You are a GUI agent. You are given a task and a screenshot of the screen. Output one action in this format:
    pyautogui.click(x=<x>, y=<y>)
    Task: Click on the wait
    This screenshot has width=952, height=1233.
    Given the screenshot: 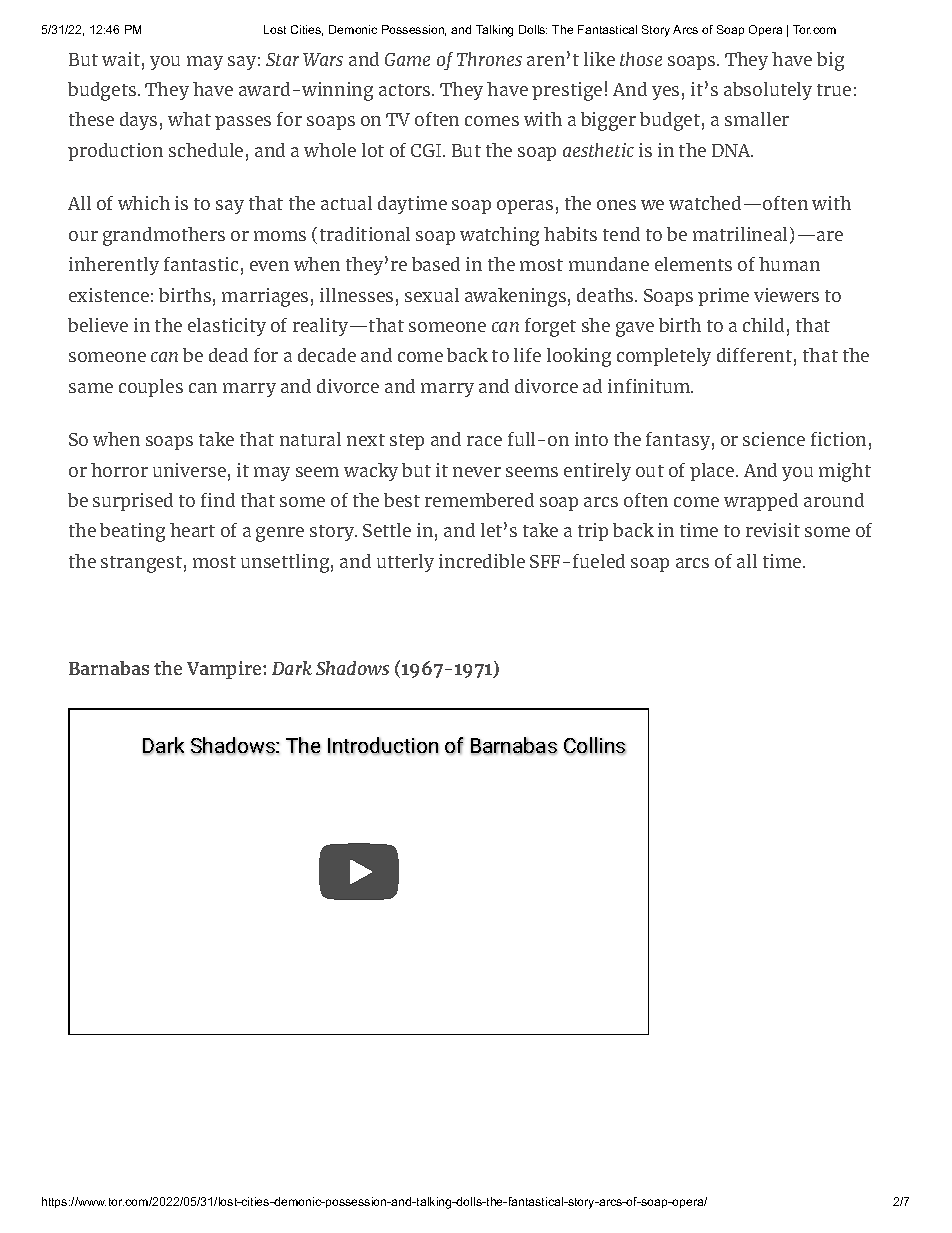 What is the action you would take?
    pyautogui.click(x=121, y=59)
